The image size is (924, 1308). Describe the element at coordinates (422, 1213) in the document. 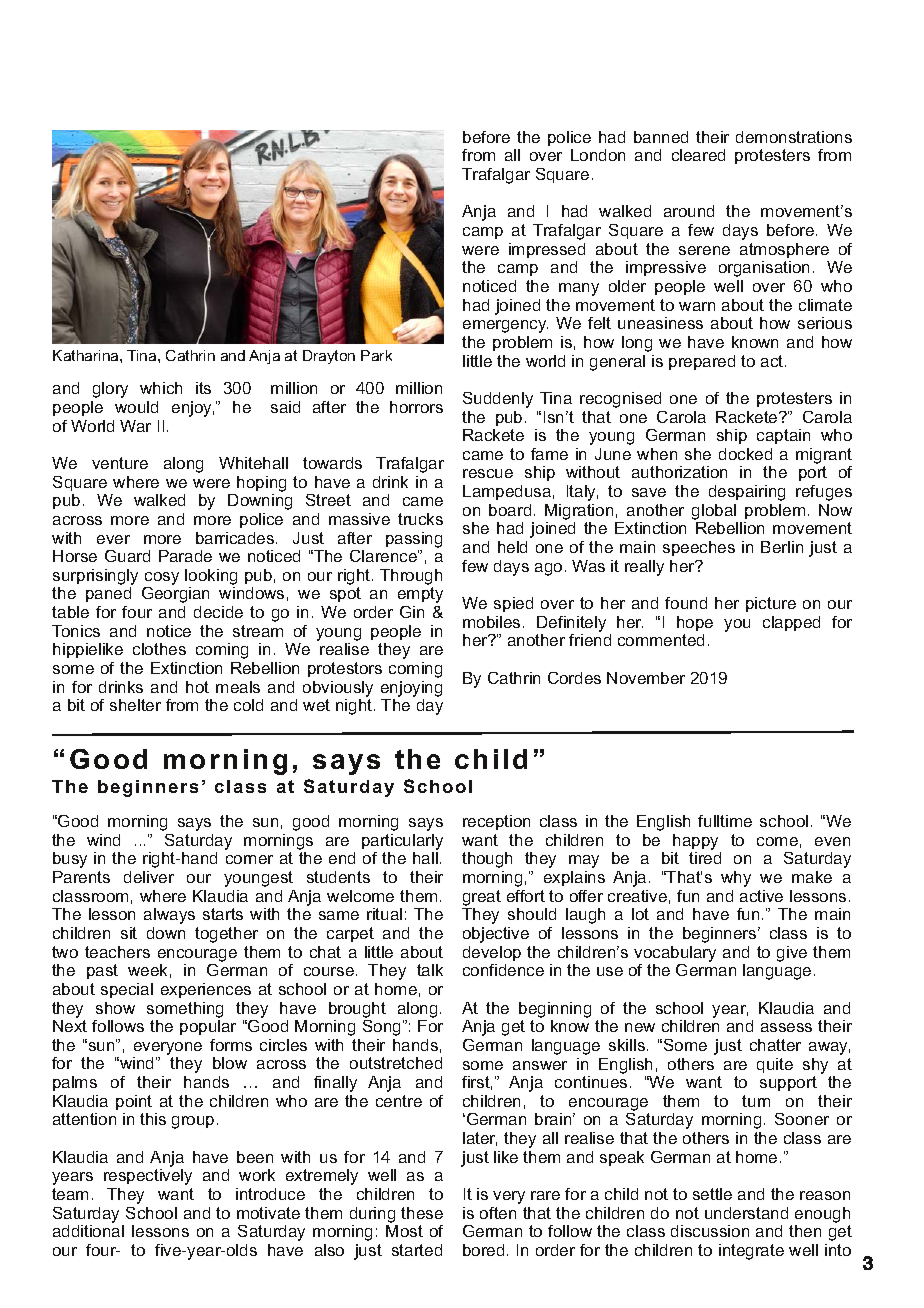

I see `these` at that location.
